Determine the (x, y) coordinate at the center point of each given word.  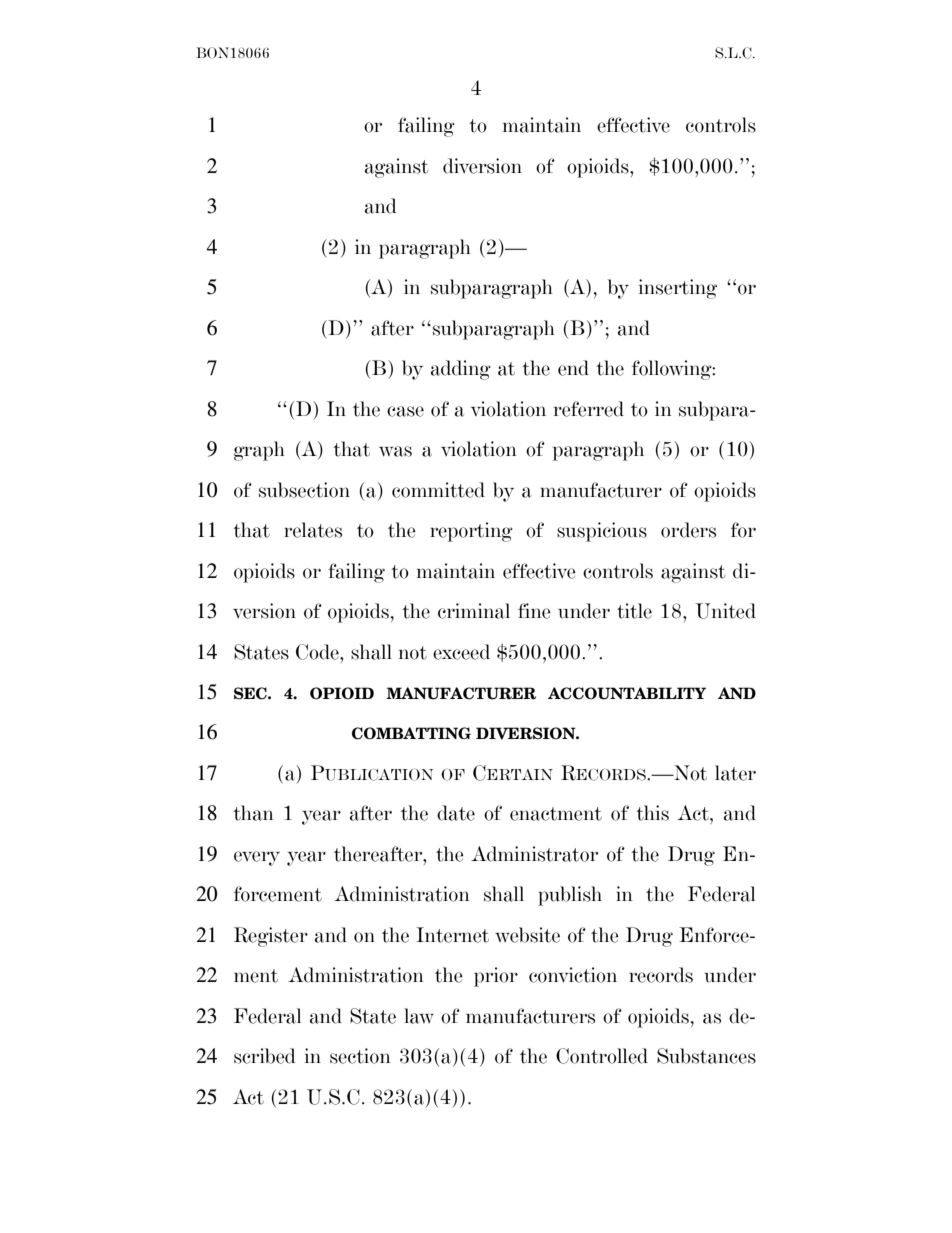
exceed (461, 652)
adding (461, 370)
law (419, 1016)
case (405, 411)
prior (496, 977)
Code (318, 652)
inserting (678, 289)
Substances (706, 1056)
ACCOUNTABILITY (627, 693)
